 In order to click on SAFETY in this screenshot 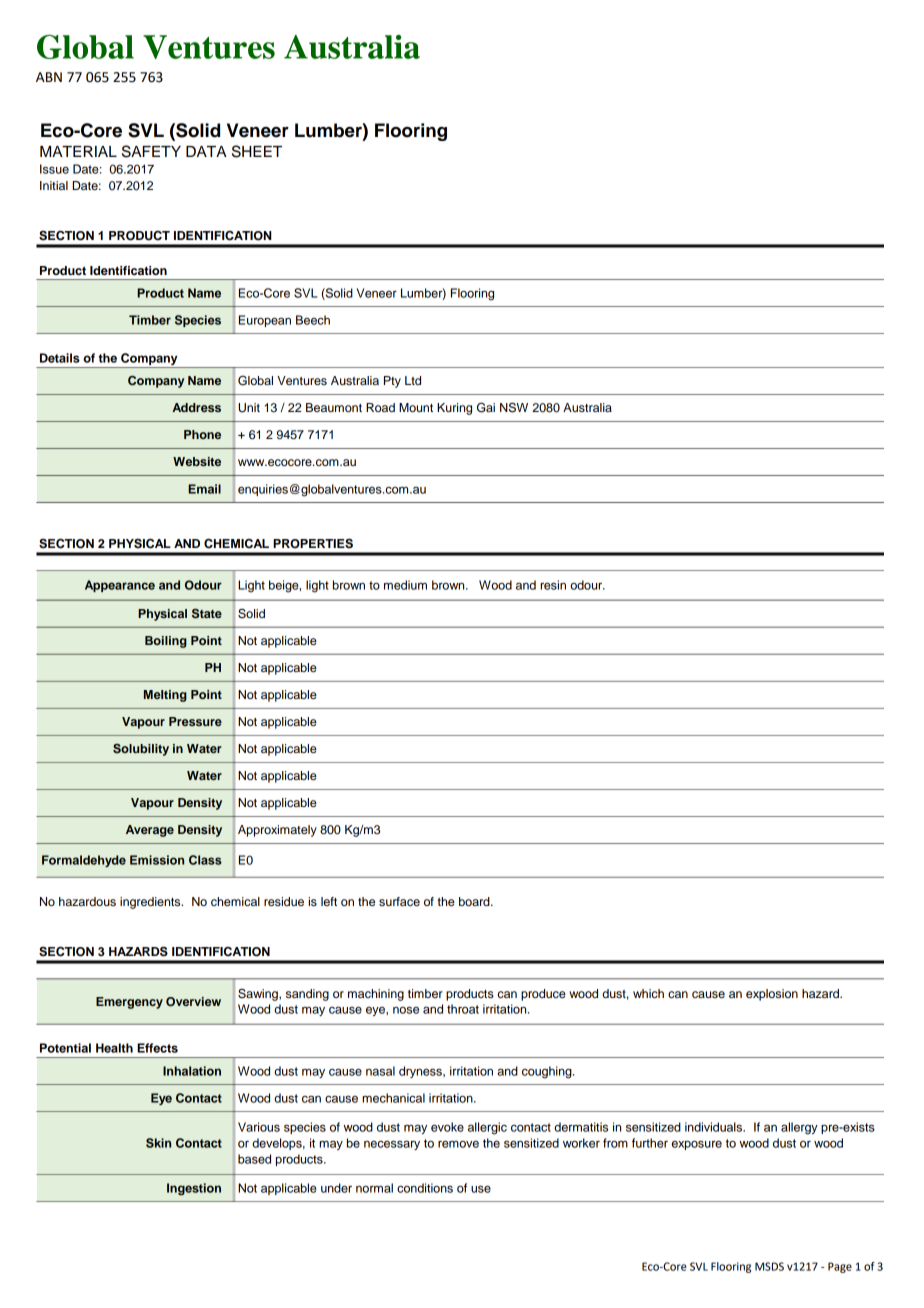, I will do `click(151, 151)`.
